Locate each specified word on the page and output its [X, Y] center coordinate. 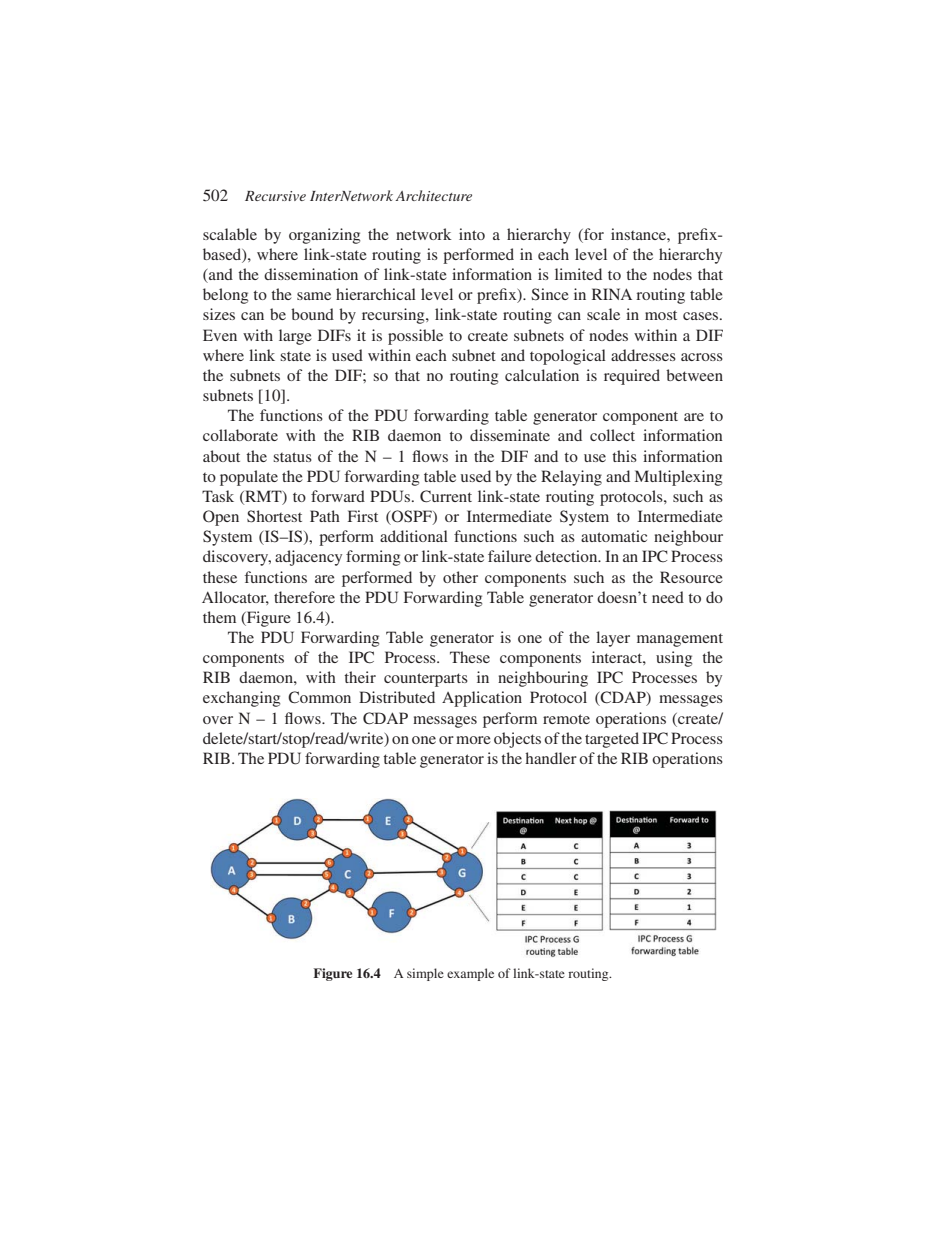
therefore [304, 597]
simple [425, 974]
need [668, 597]
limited [578, 274]
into [472, 234]
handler [551, 758]
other [460, 577]
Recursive [275, 196]
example [470, 974]
